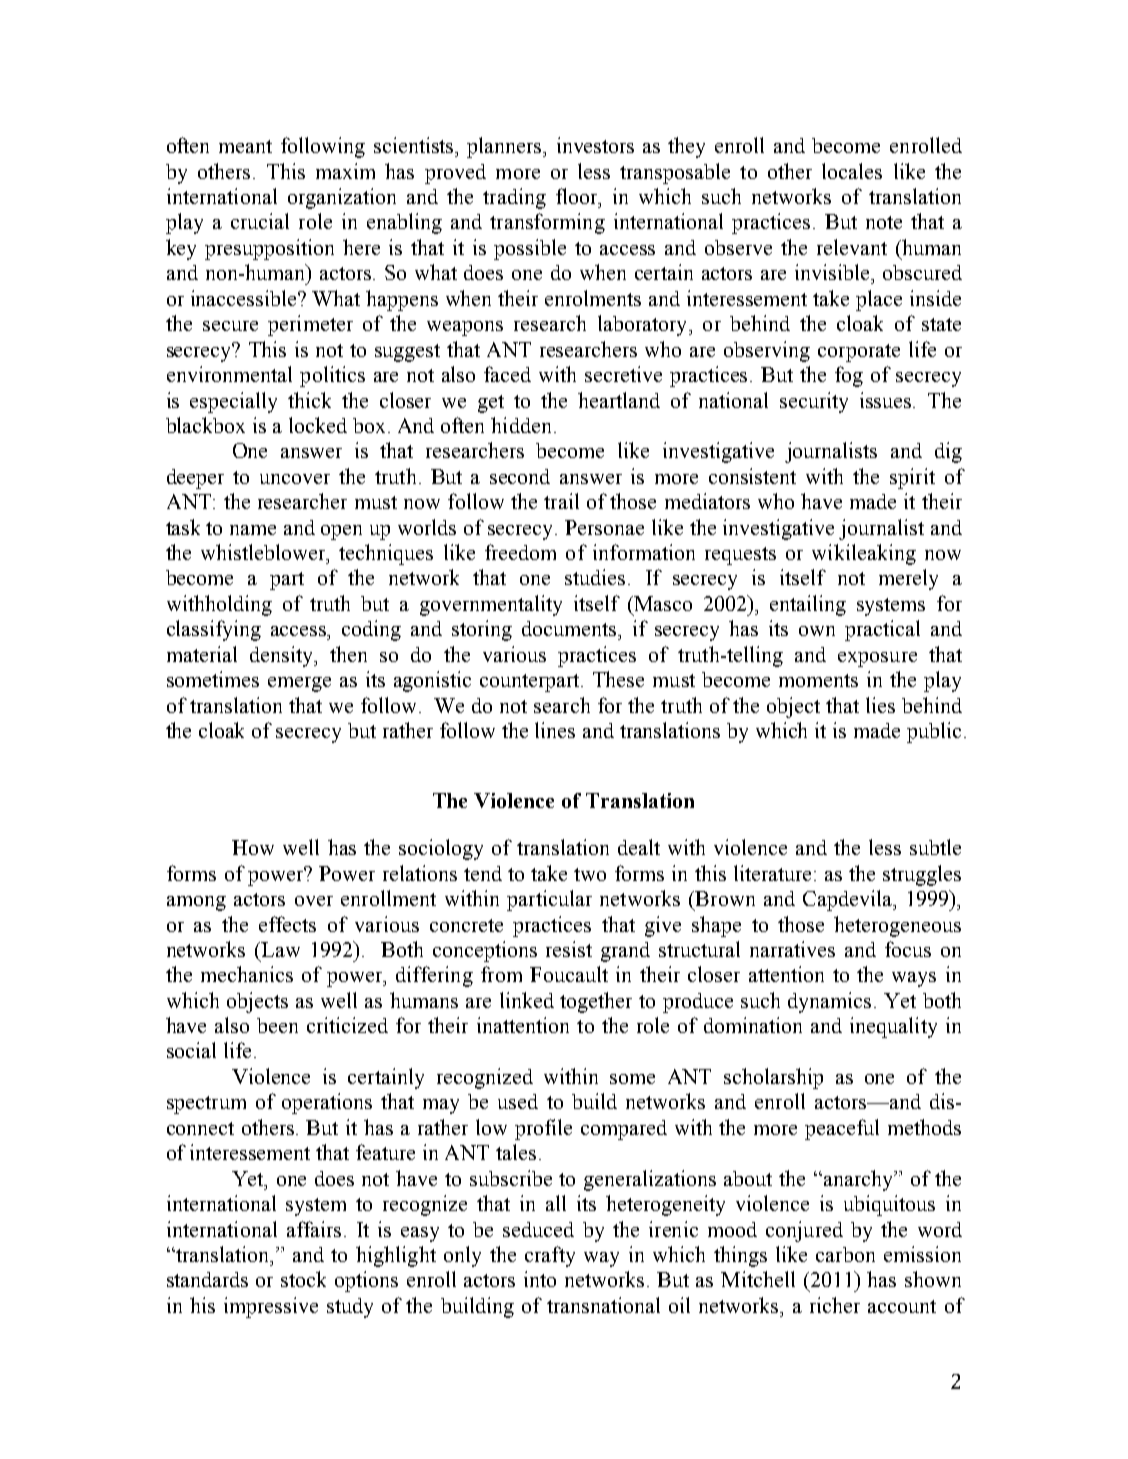  What do you see at coordinates (578, 196) in the screenshot?
I see `floor` at bounding box center [578, 196].
